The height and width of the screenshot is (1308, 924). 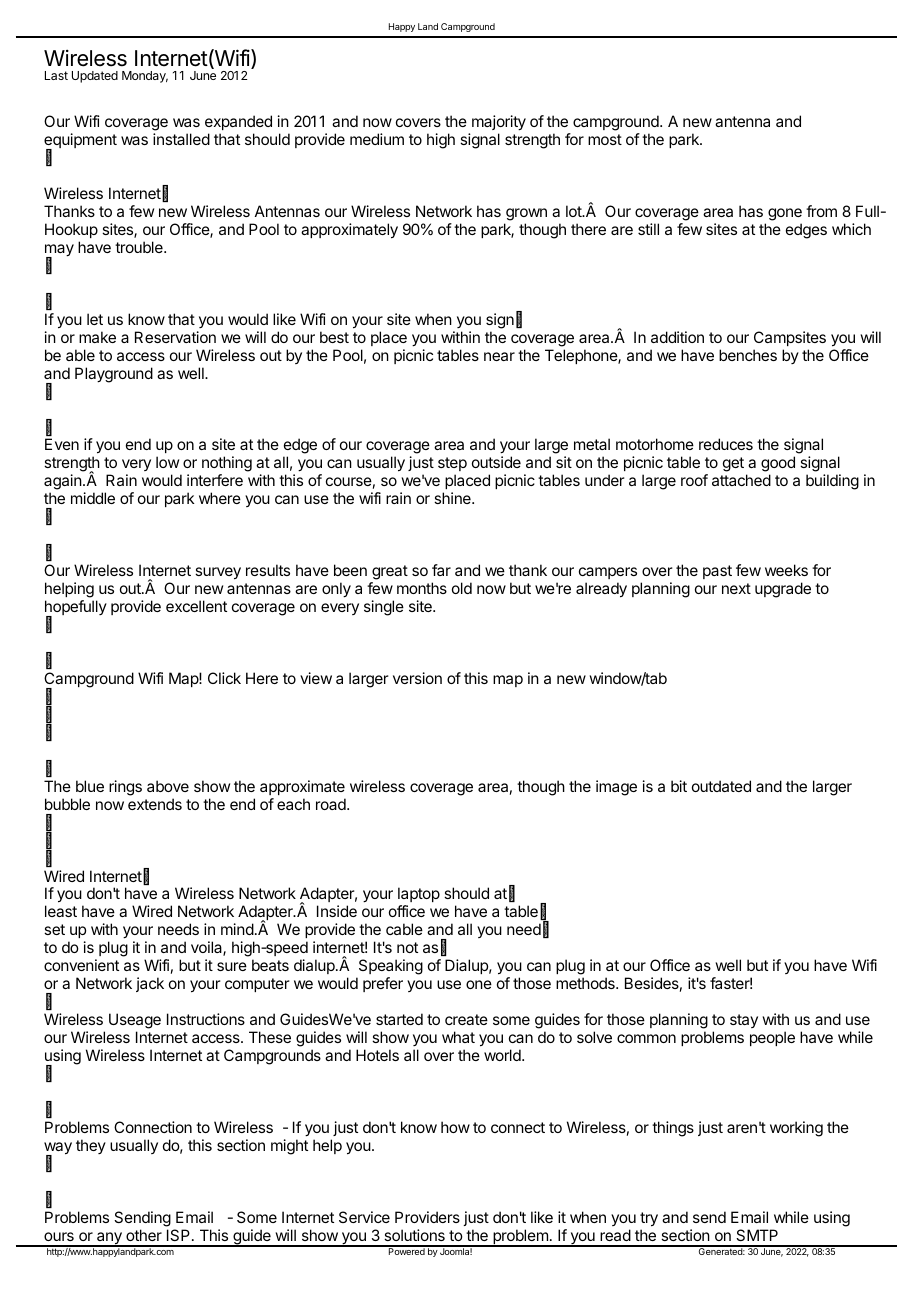 I want to click on version, so click(x=417, y=678).
